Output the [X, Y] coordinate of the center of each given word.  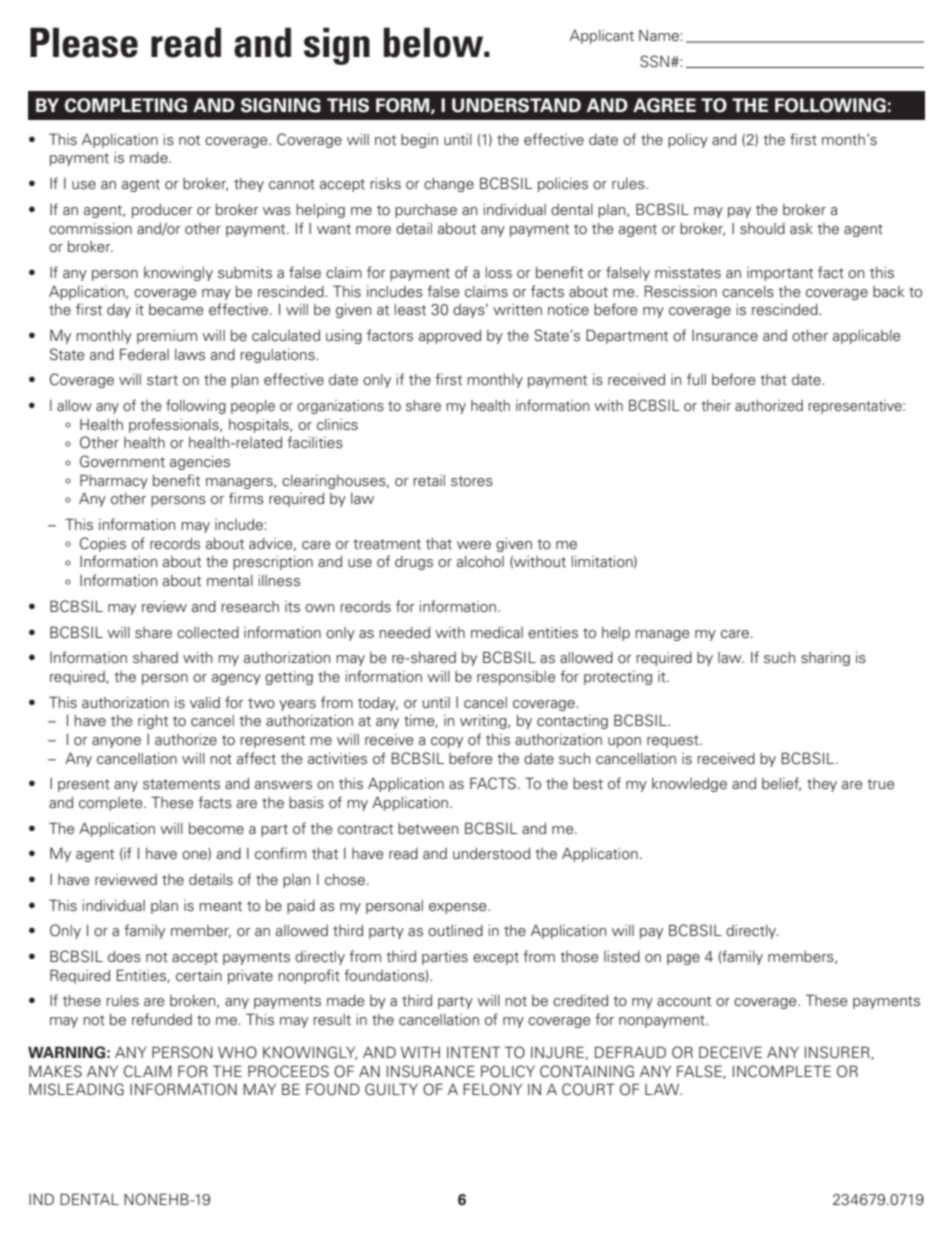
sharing [825, 659]
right [153, 722]
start [162, 380]
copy [447, 742]
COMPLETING [126, 105]
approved [450, 337]
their [716, 406]
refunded [162, 1019]
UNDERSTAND [516, 105]
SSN [654, 61]
